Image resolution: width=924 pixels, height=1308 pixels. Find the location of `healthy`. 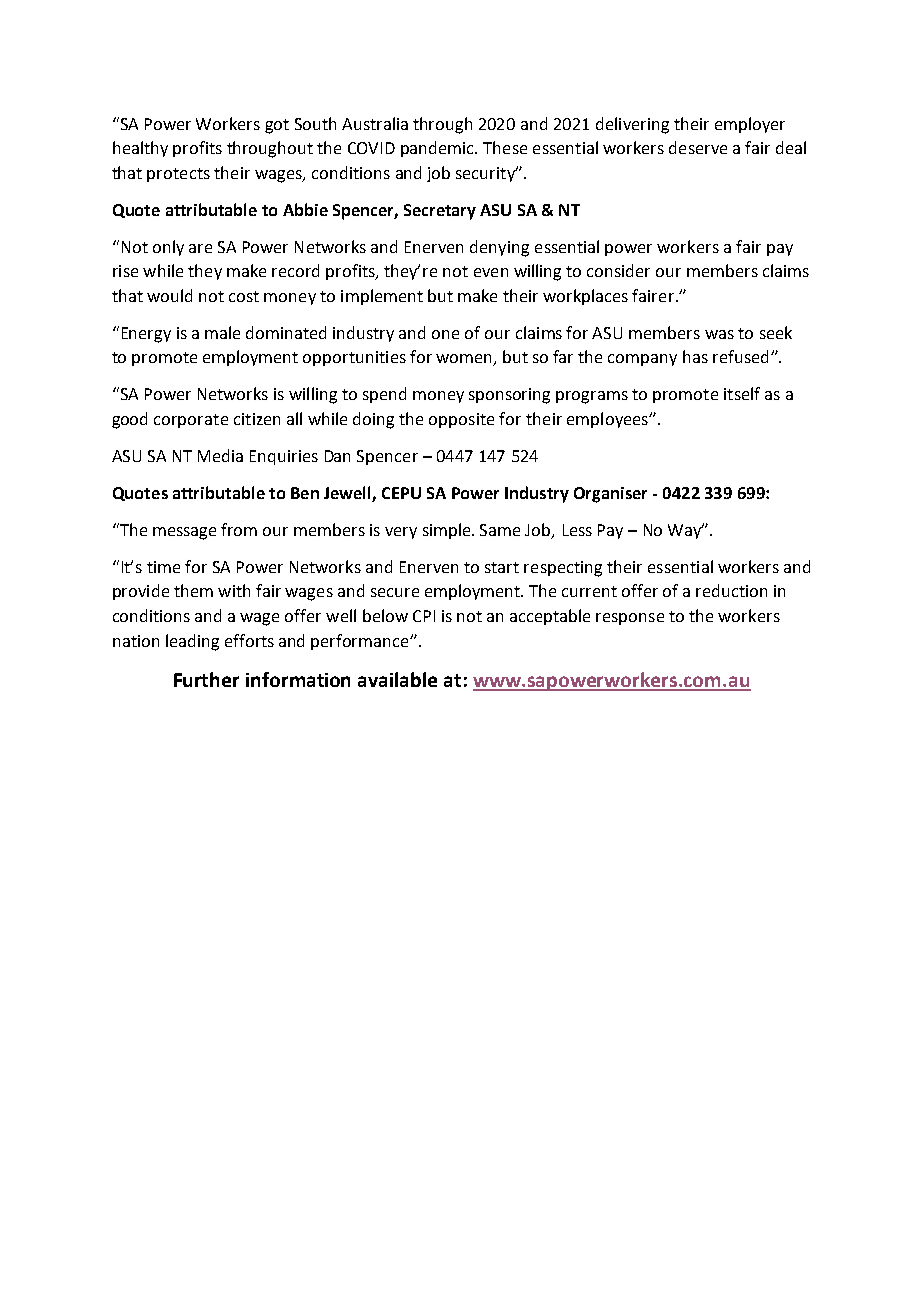

healthy is located at coordinates (140, 149).
